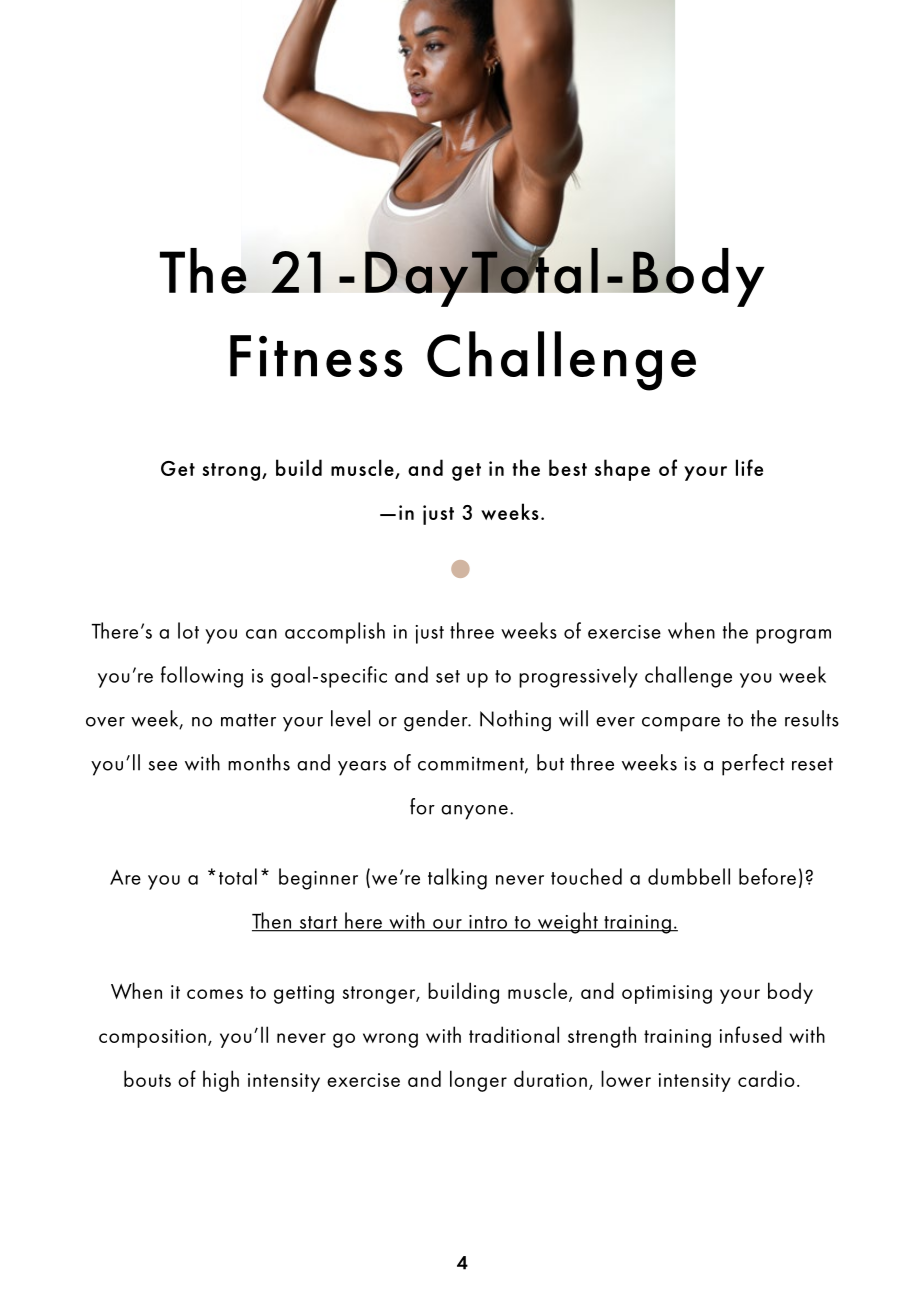  I want to click on Then, so click(273, 921).
